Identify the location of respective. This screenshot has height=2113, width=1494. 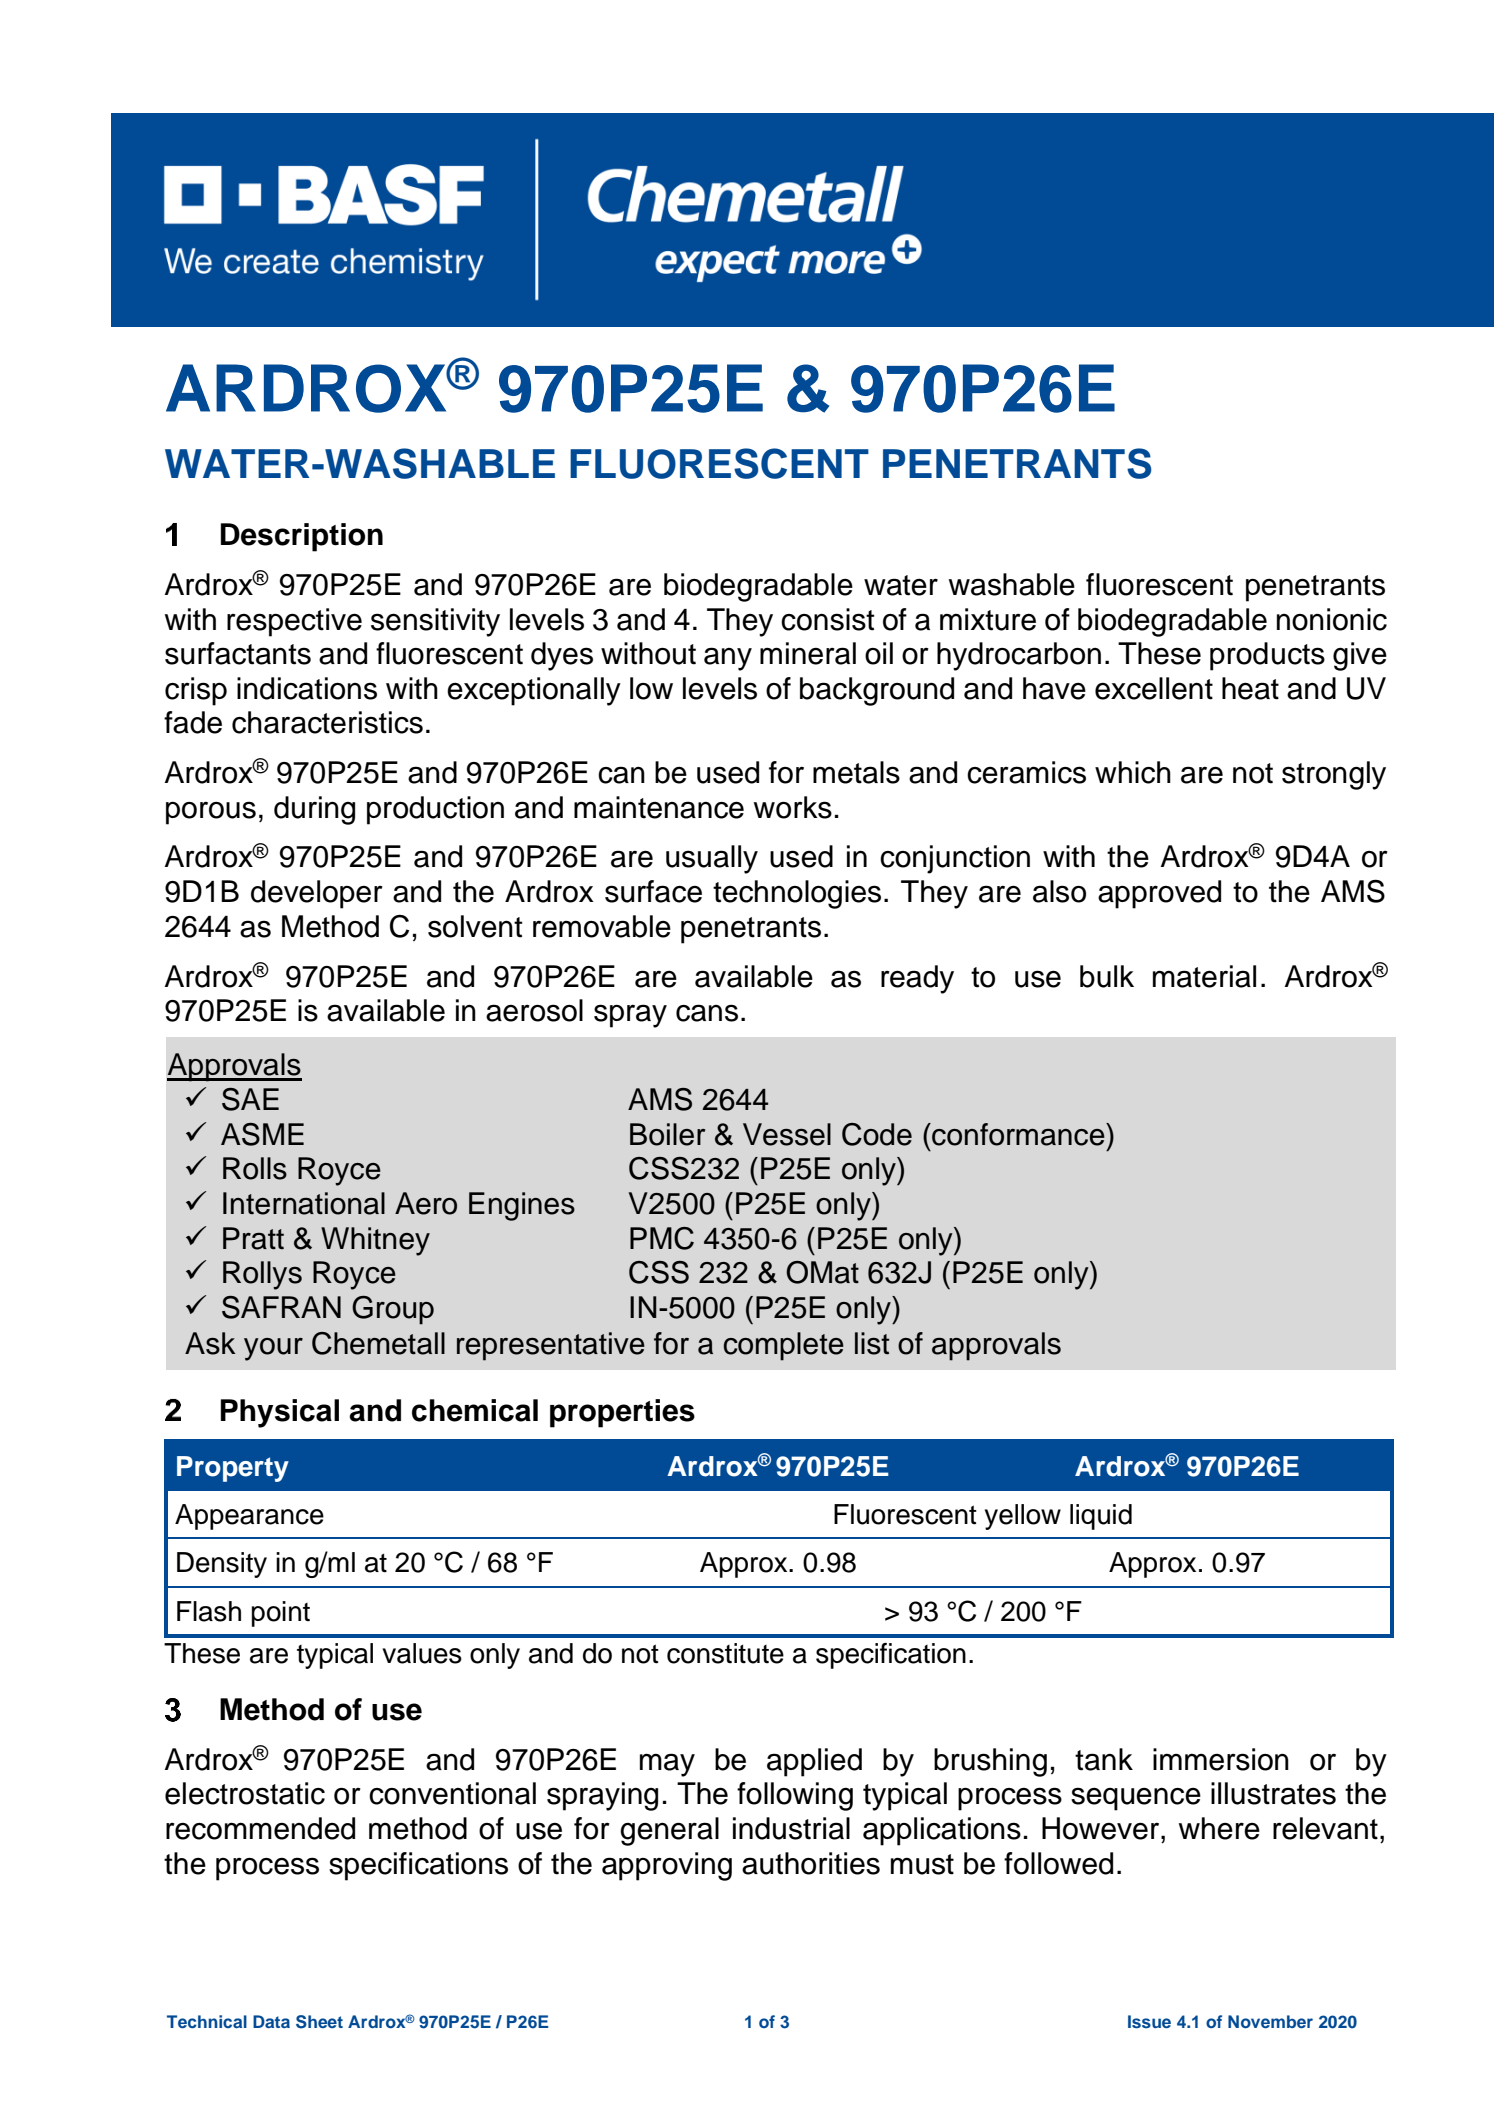
(294, 622).
